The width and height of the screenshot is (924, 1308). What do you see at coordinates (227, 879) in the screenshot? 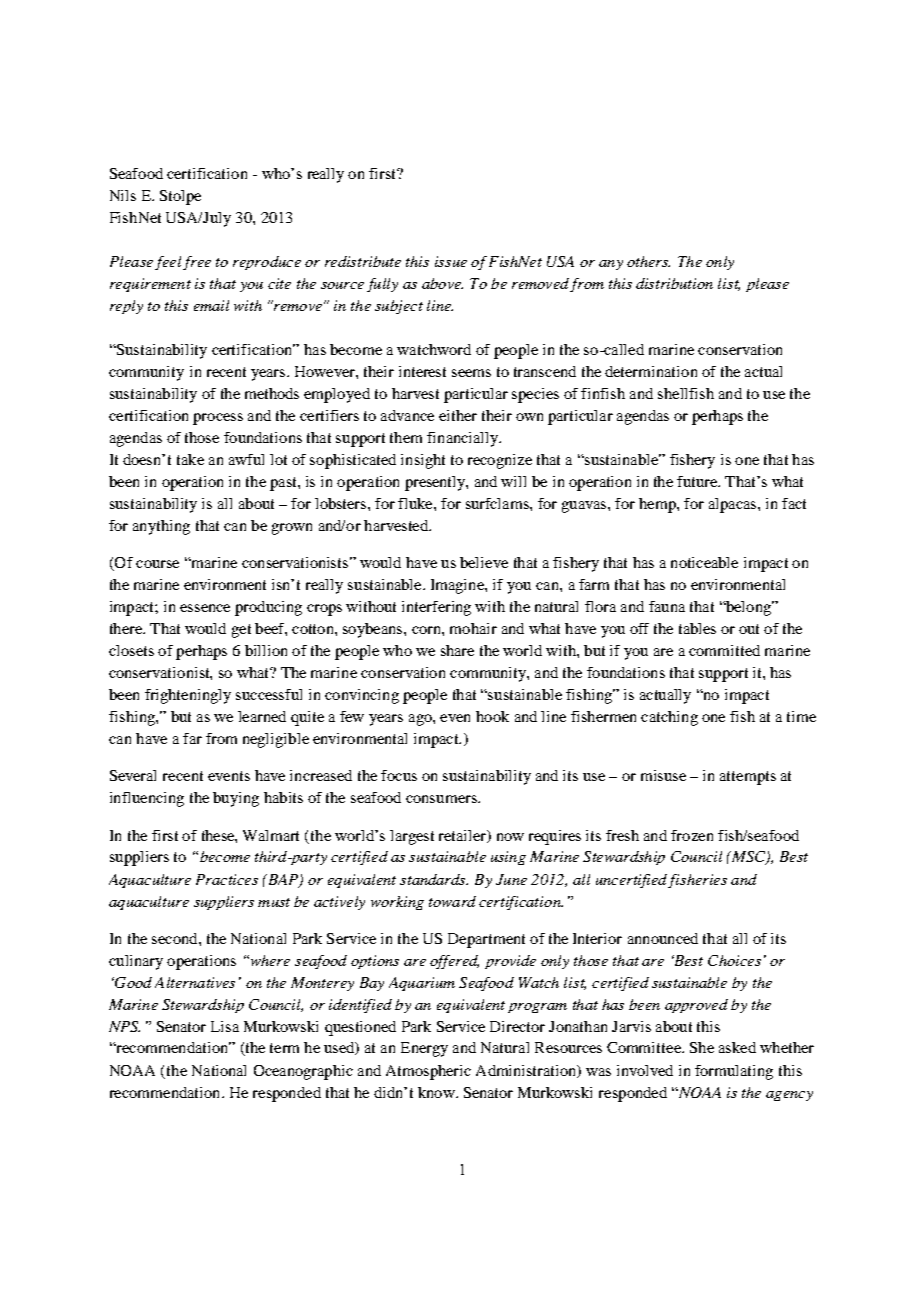
I see `Practices` at bounding box center [227, 879].
